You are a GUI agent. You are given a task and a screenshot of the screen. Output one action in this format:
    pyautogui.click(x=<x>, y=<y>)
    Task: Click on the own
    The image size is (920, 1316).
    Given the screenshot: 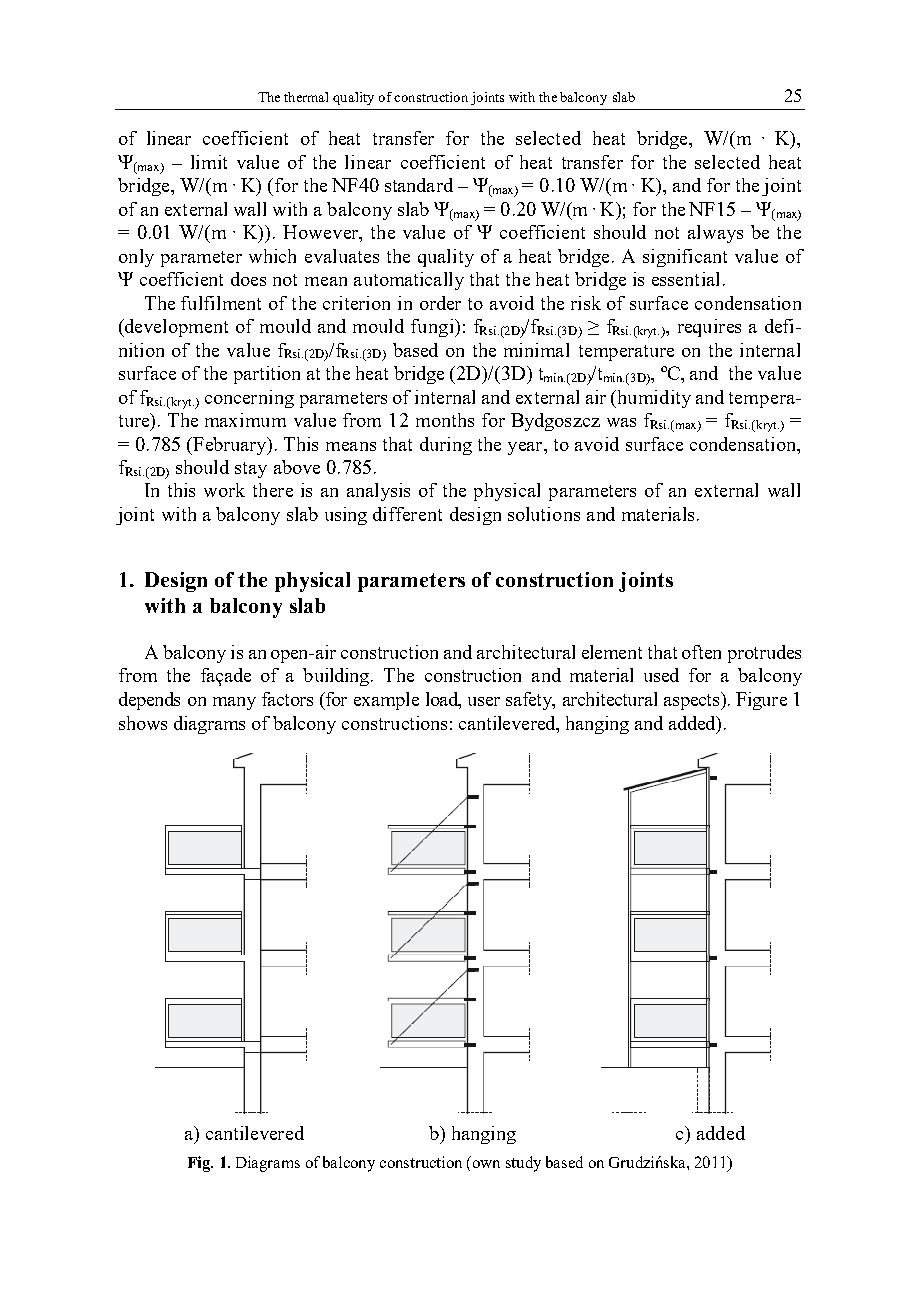 What is the action you would take?
    pyautogui.click(x=486, y=1164)
